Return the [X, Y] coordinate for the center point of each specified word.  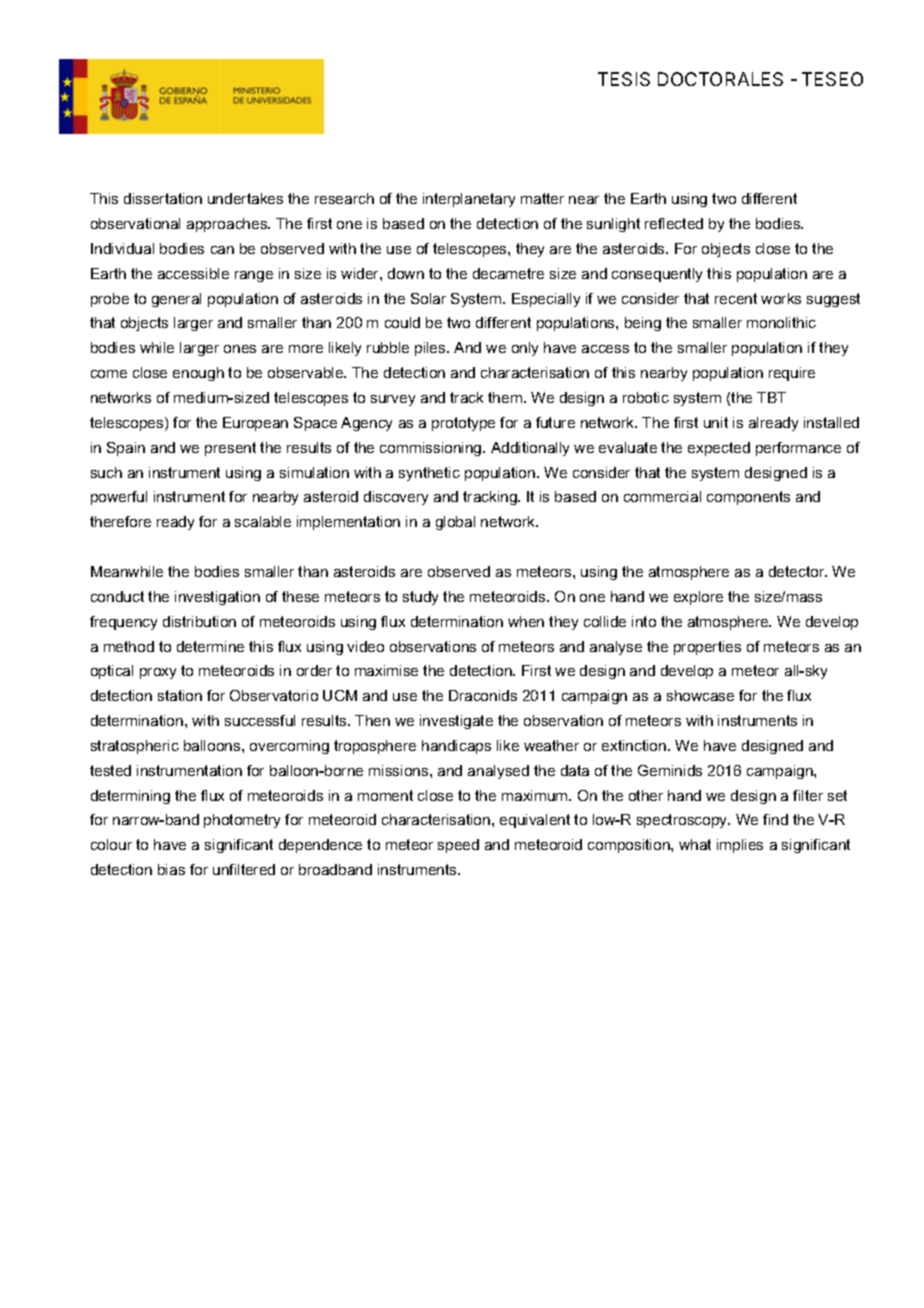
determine [210, 646]
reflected [674, 223]
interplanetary [469, 200]
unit [716, 422]
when [526, 621]
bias [171, 869]
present [230, 449]
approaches [228, 225]
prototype [463, 424]
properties [707, 648]
